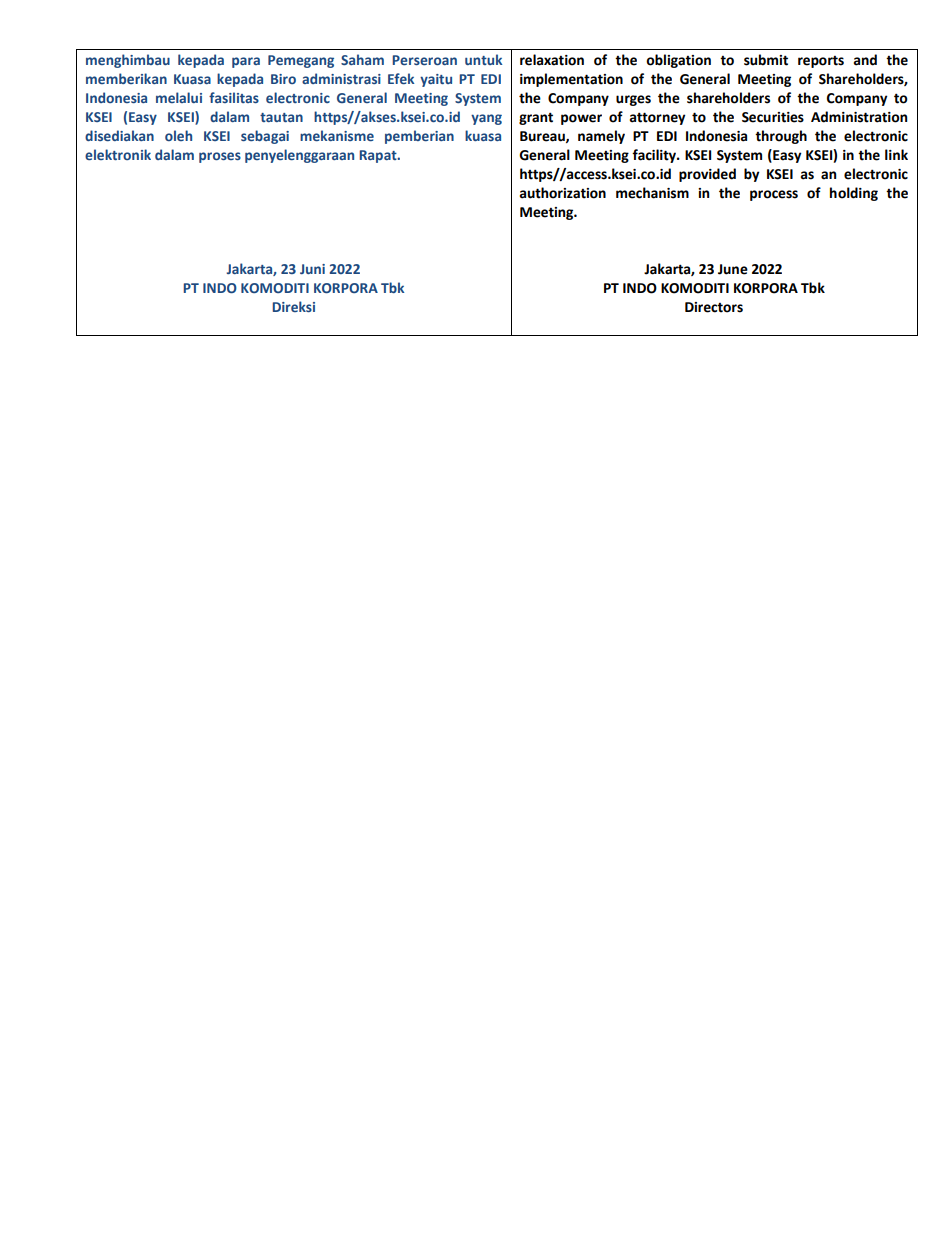 The height and width of the screenshot is (1233, 952). I want to click on Juni, so click(312, 269).
